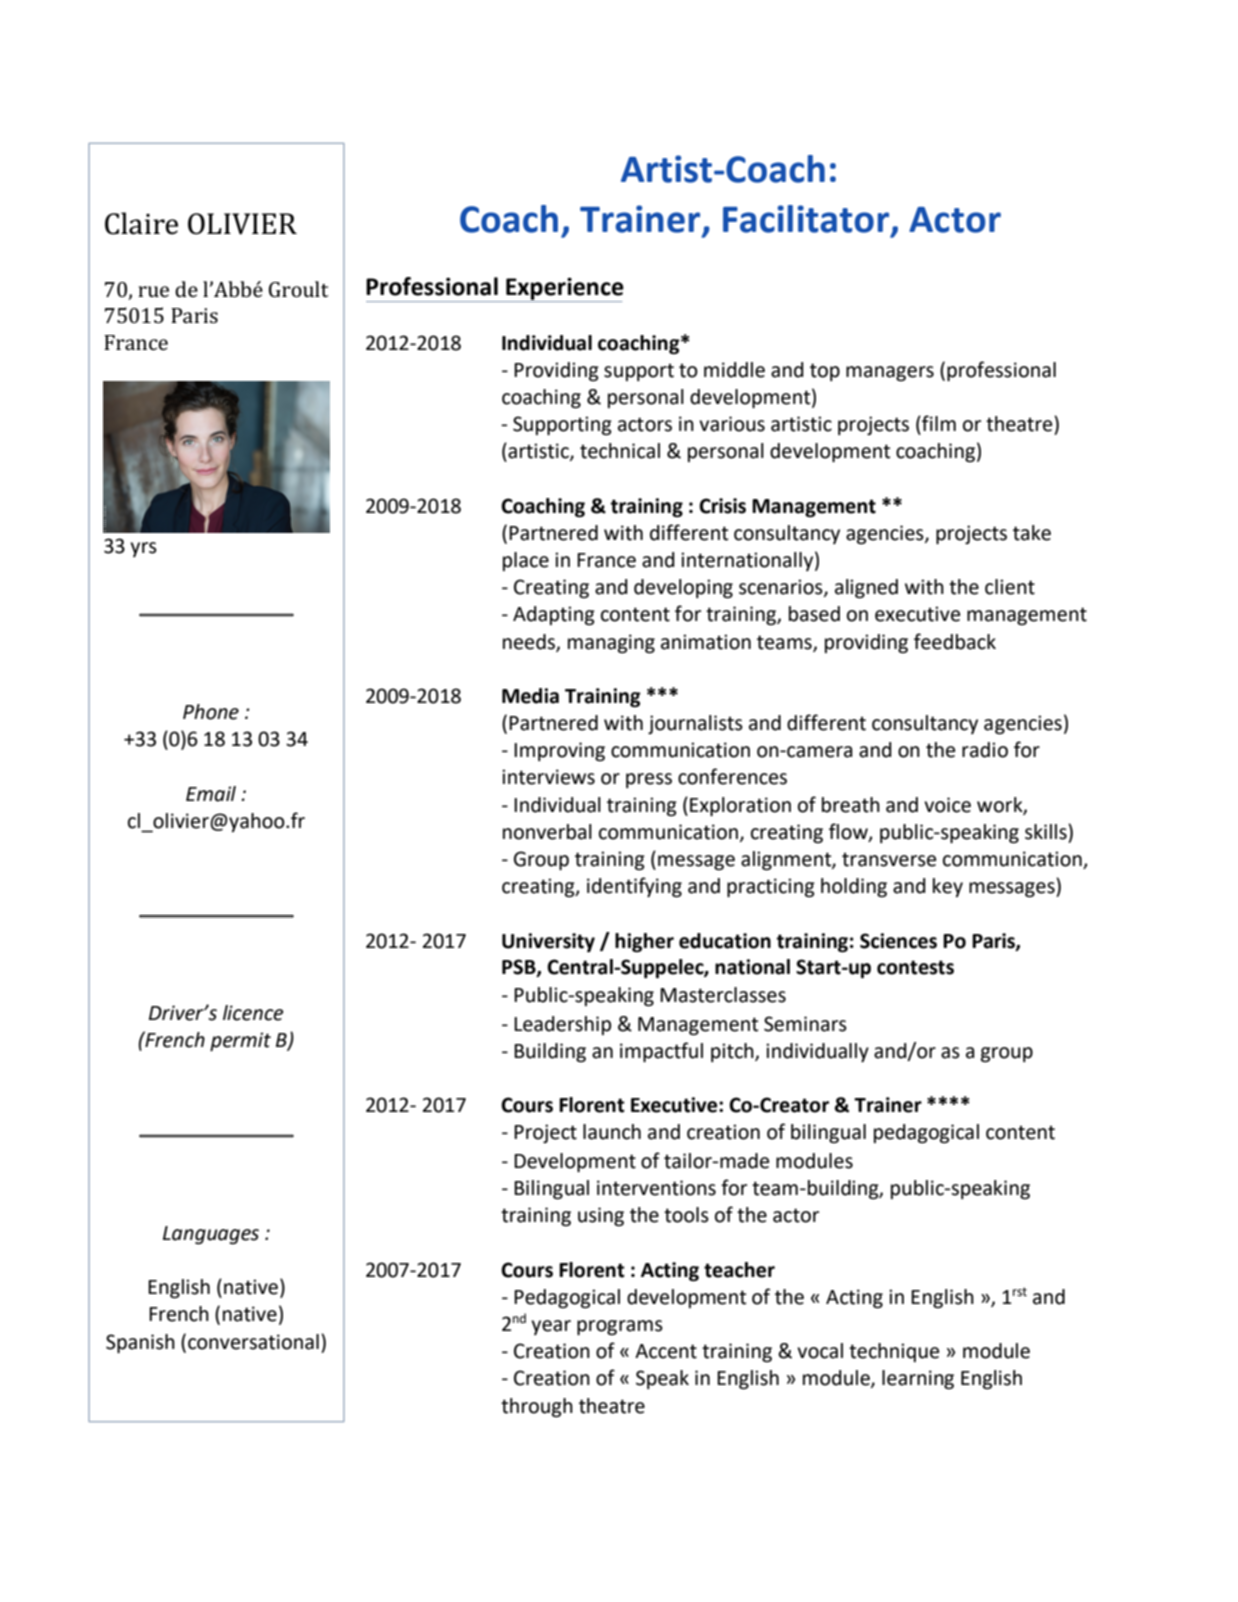 This page has width=1238, height=1602. What do you see at coordinates (915, 967) in the page?
I see `contests` at bounding box center [915, 967].
